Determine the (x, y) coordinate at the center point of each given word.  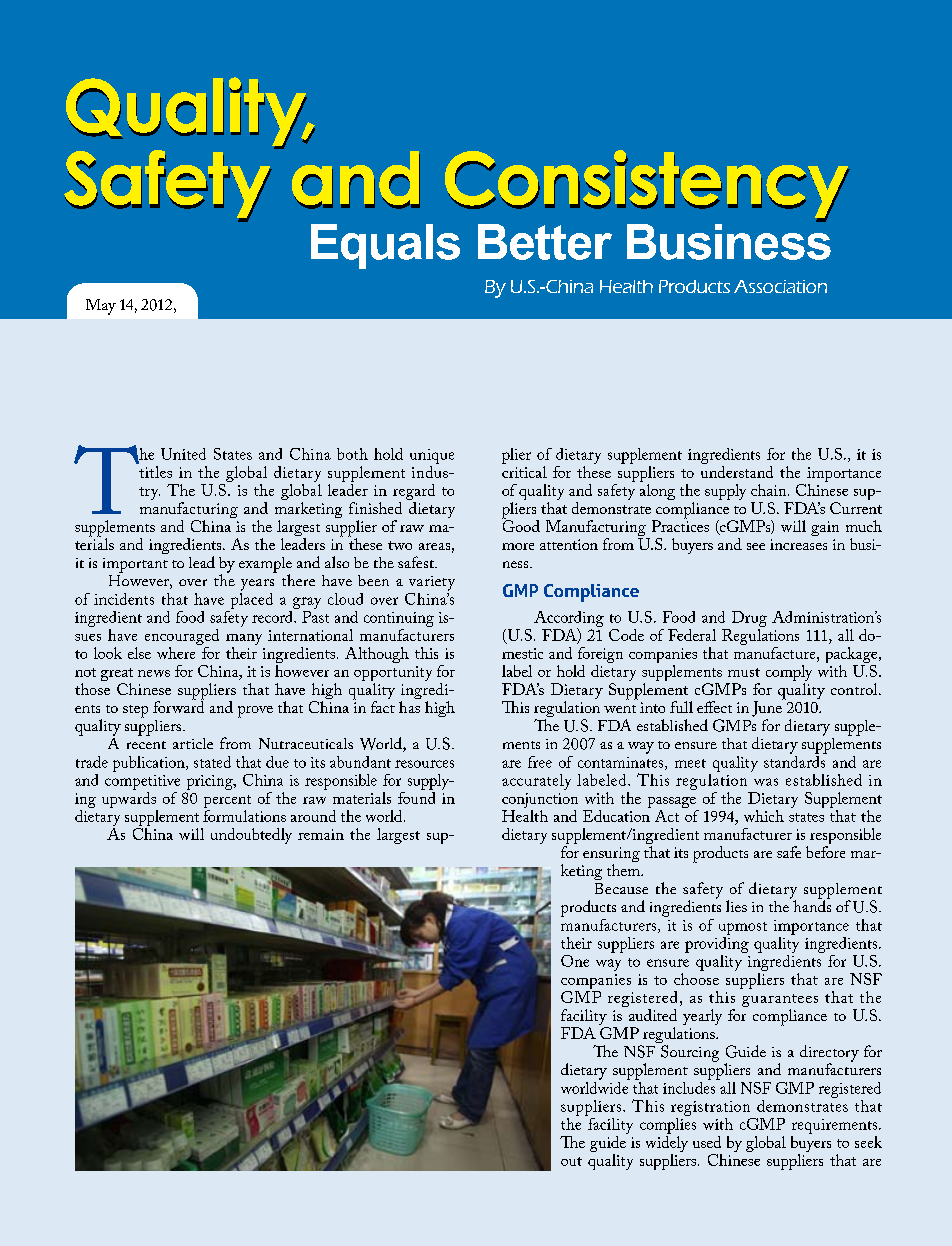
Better (545, 242)
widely (667, 1144)
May (101, 307)
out (571, 1161)
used (707, 1142)
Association (780, 286)
